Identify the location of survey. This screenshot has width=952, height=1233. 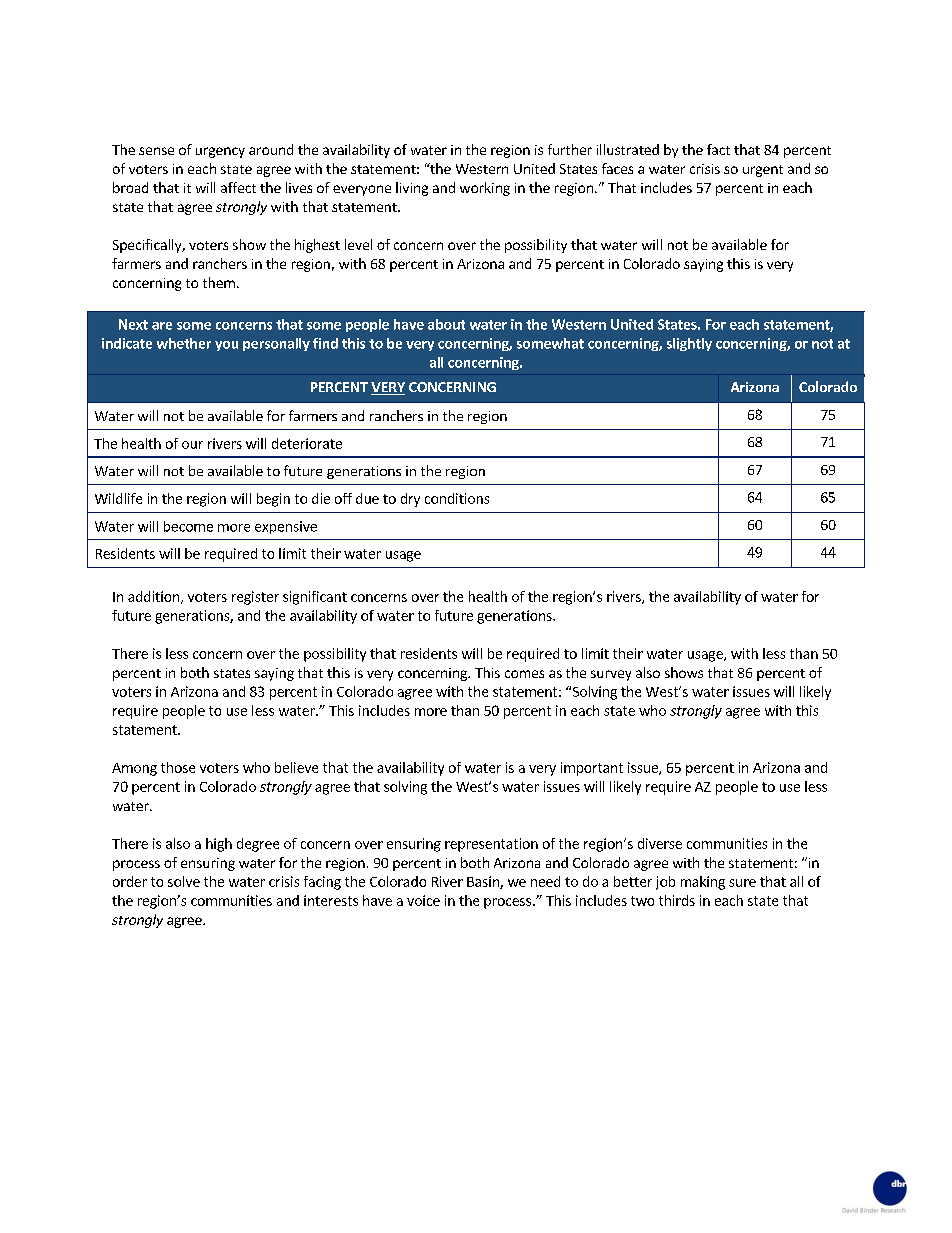
(611, 675).
